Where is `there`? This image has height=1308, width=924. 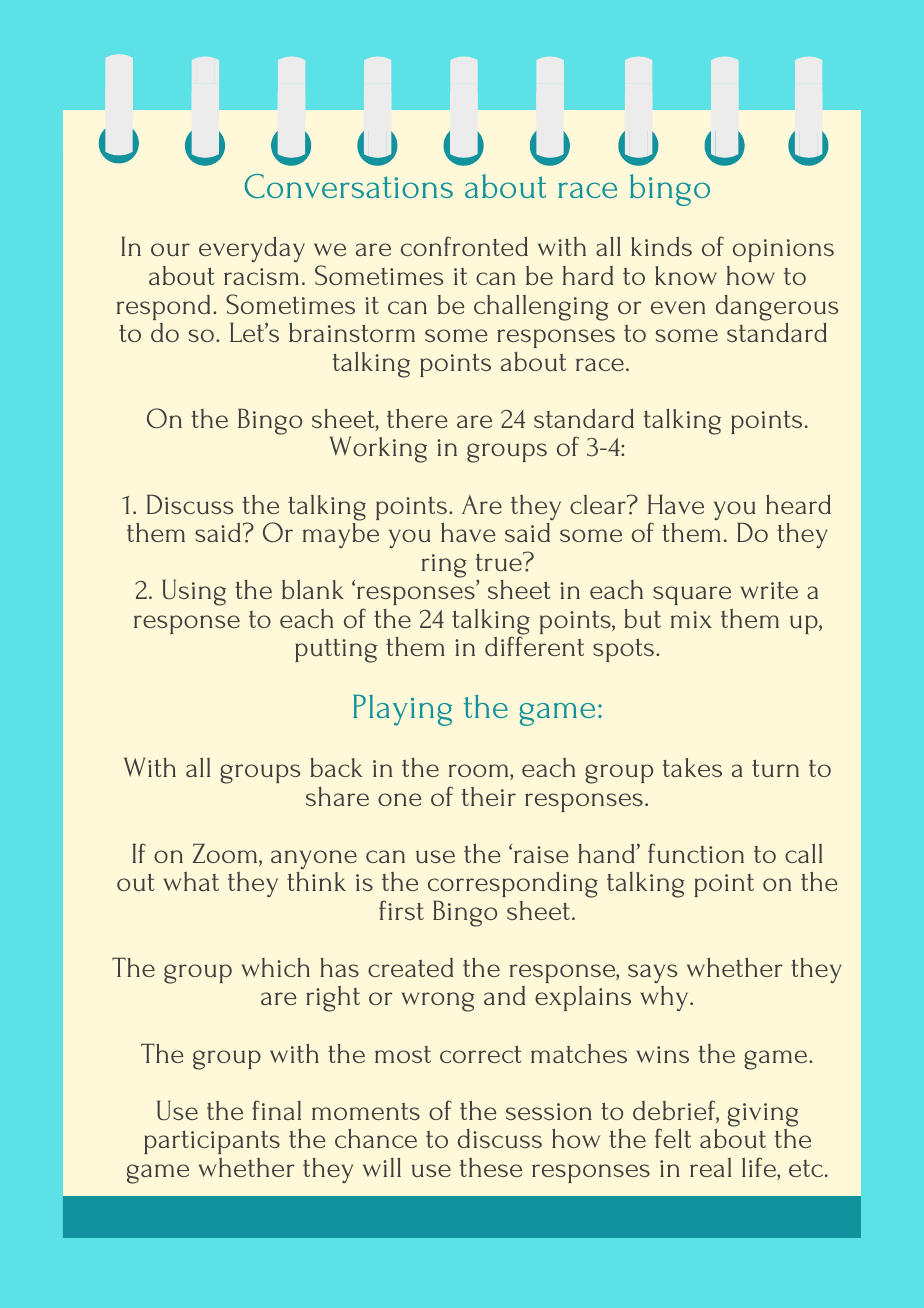 there is located at coordinates (417, 418).
